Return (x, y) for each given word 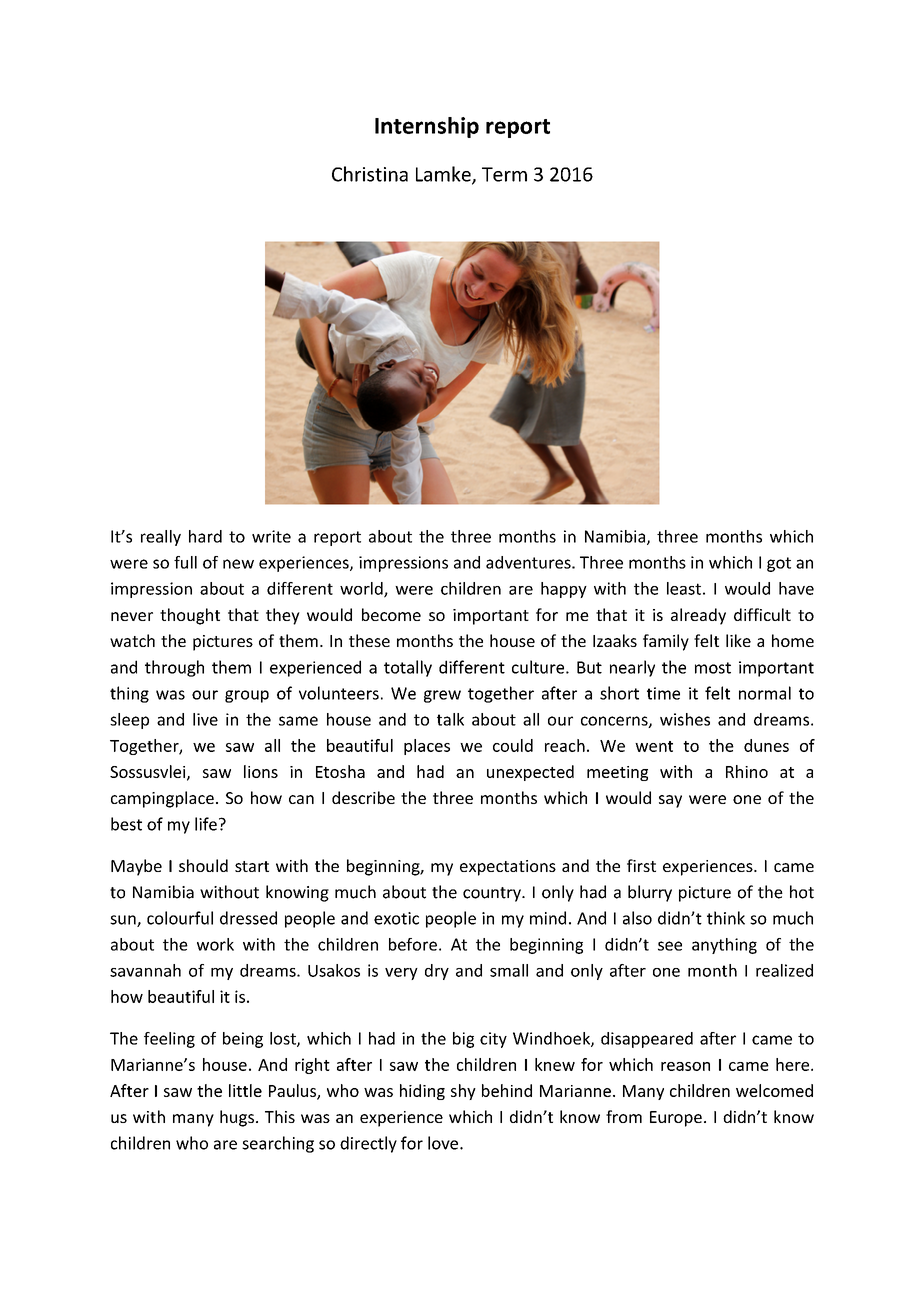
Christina (370, 174)
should (203, 865)
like (738, 640)
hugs (237, 1118)
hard (205, 536)
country (493, 894)
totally (408, 668)
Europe (676, 1119)
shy (463, 1092)
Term (504, 174)
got (779, 564)
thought (190, 616)
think (726, 918)
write (271, 536)
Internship (427, 127)
